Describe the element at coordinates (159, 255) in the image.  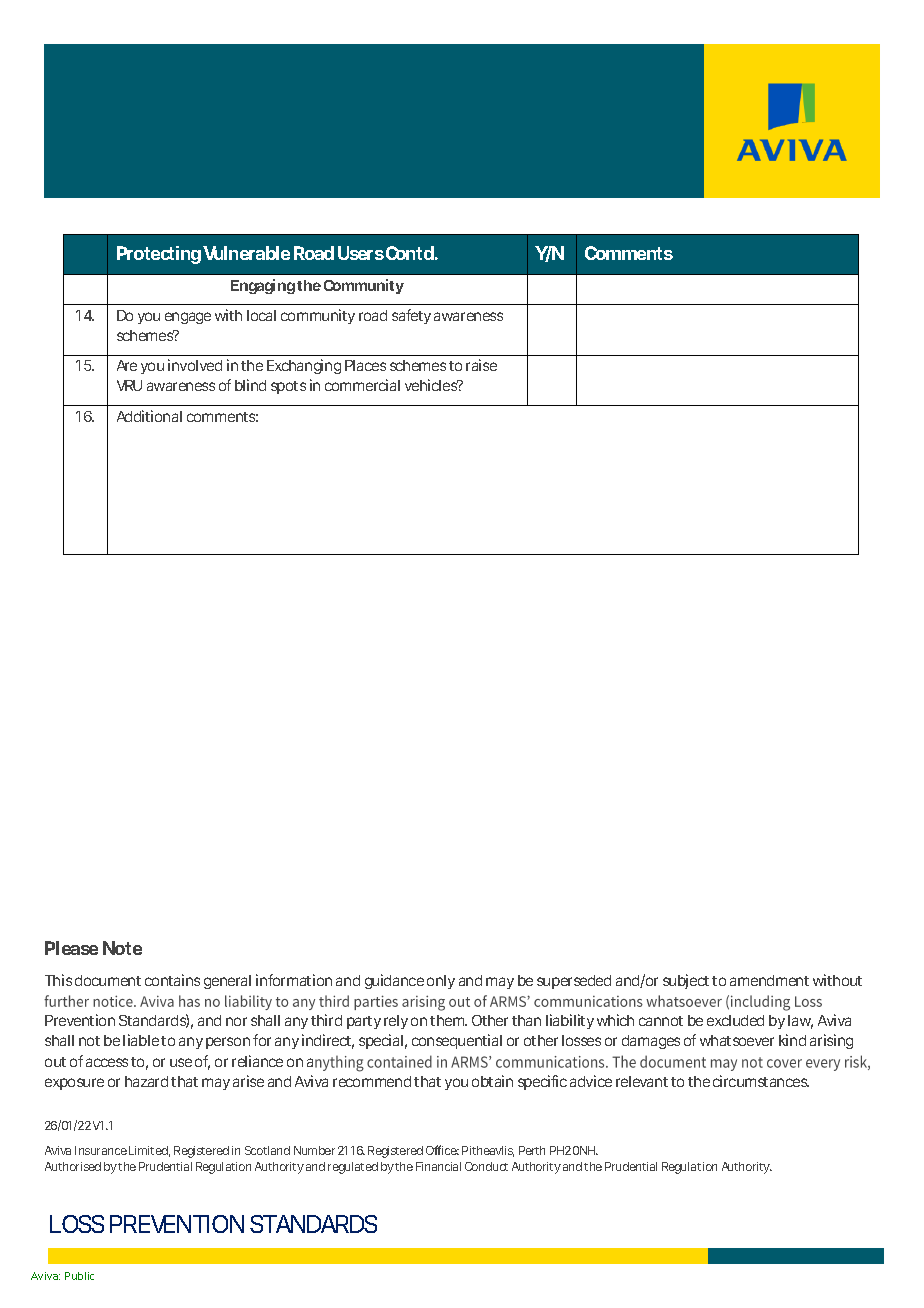
I see `Protecting` at that location.
